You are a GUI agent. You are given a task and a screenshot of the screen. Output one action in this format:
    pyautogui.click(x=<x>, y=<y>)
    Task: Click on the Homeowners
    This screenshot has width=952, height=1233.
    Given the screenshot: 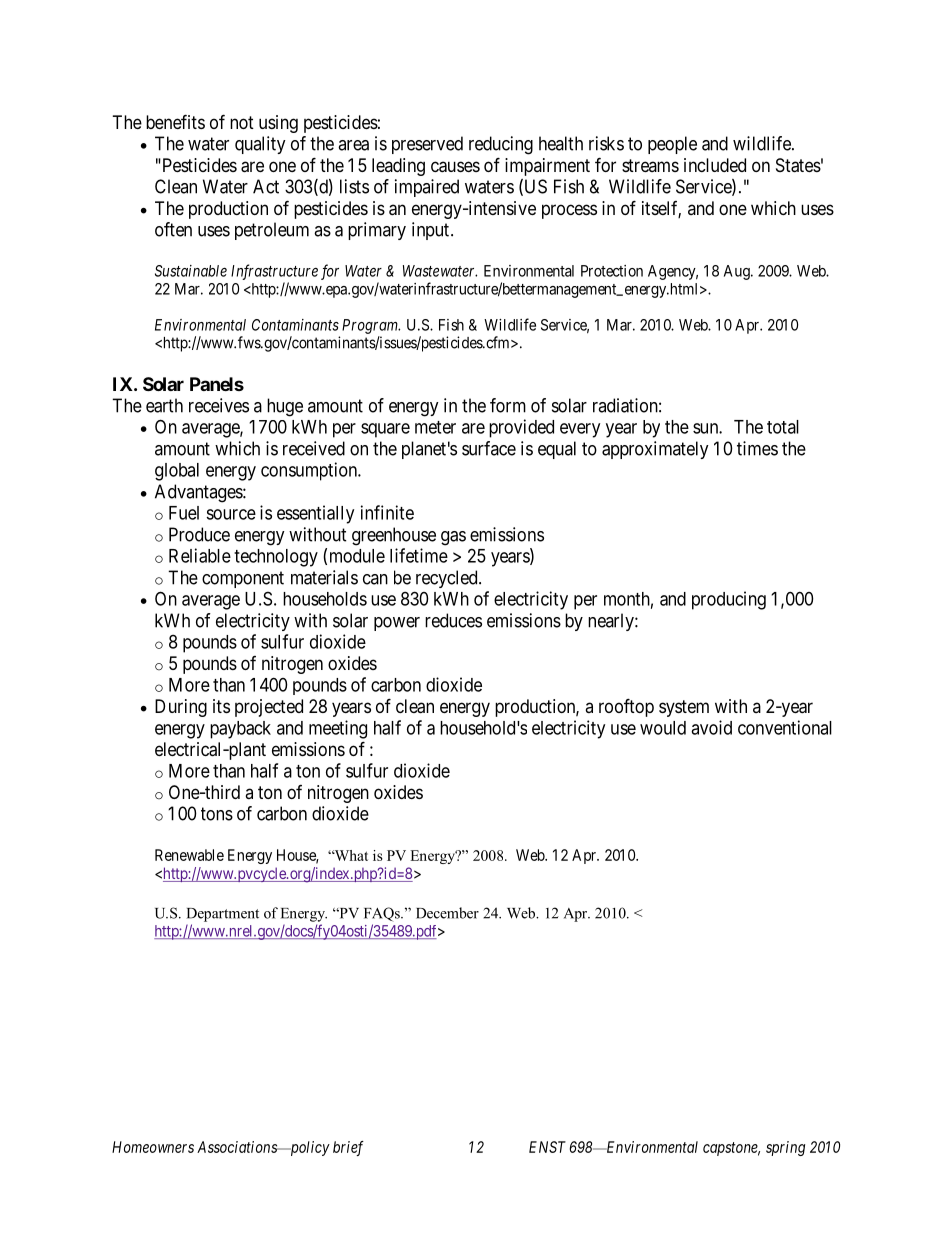 What is the action you would take?
    pyautogui.click(x=153, y=1147)
